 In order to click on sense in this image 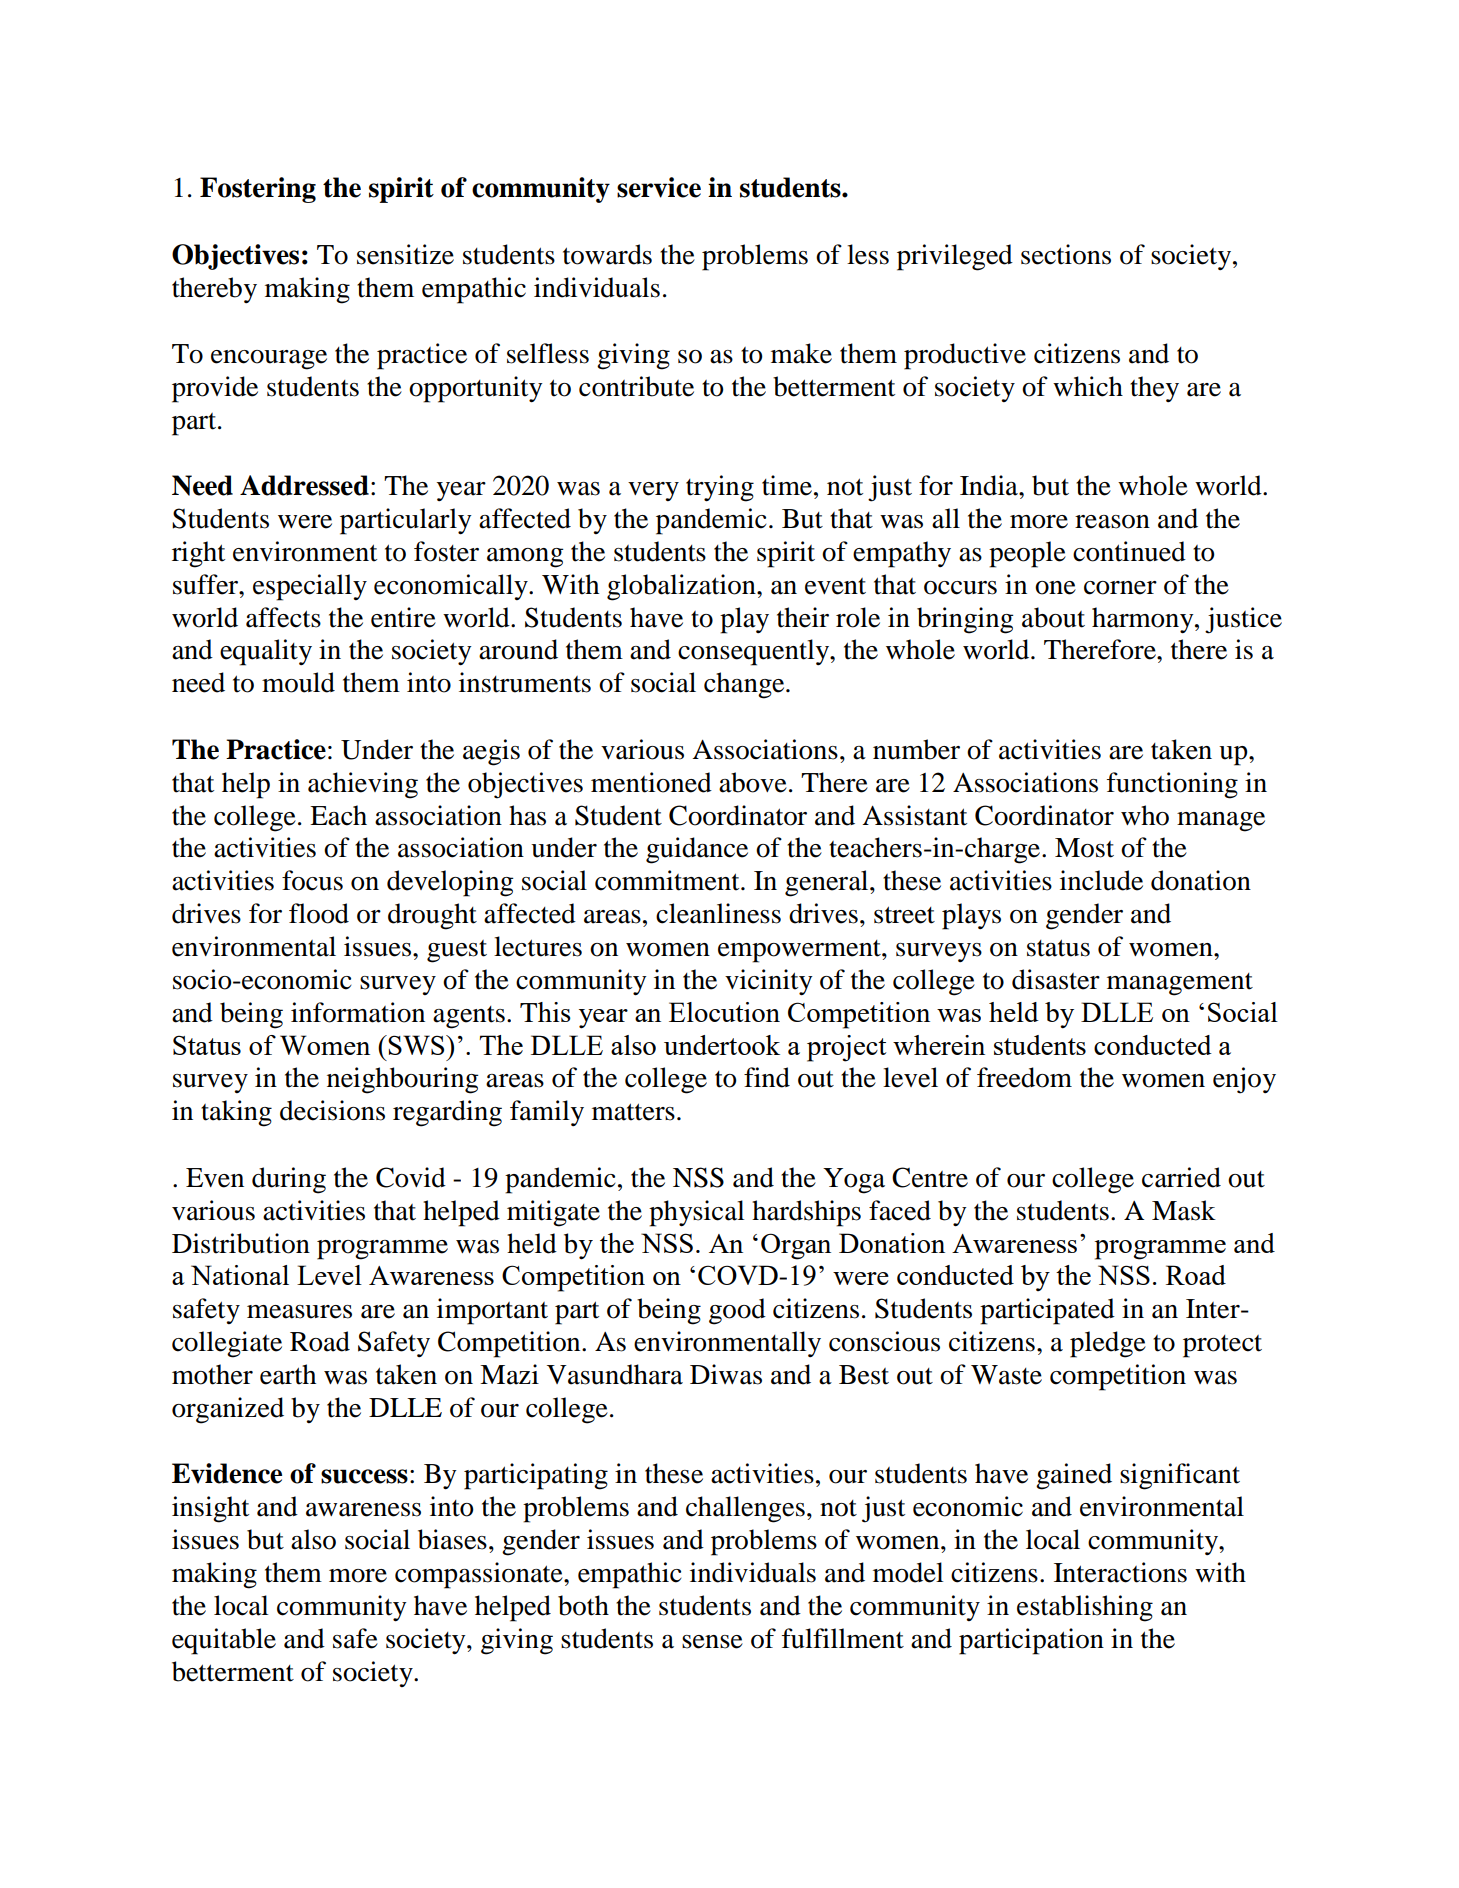, I will do `click(712, 1642)`.
